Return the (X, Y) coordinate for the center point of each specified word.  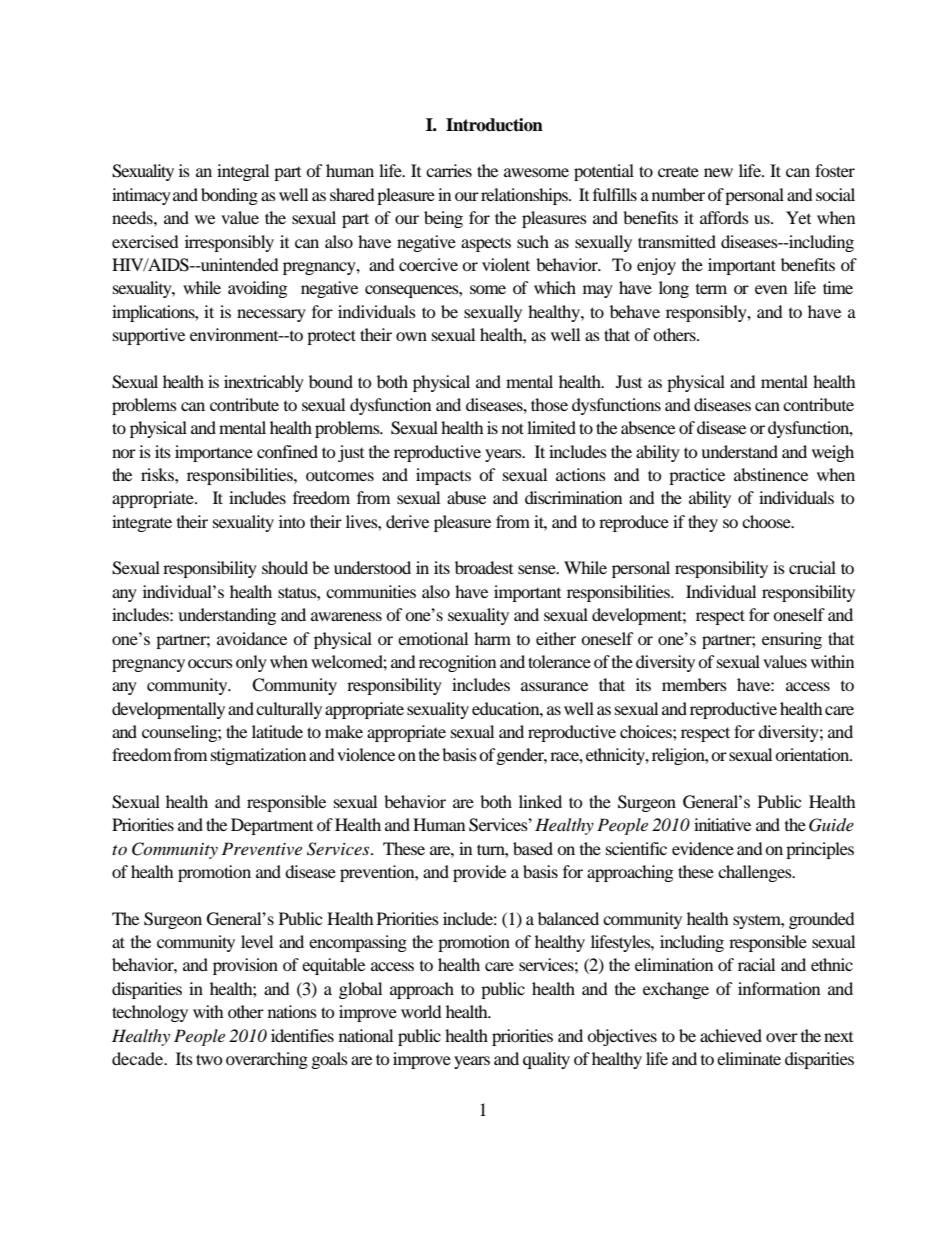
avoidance (252, 638)
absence (648, 427)
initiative (722, 824)
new (718, 172)
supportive (149, 336)
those (549, 404)
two (209, 1059)
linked (540, 801)
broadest (484, 567)
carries (449, 170)
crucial (812, 567)
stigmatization (258, 756)
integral (243, 172)
